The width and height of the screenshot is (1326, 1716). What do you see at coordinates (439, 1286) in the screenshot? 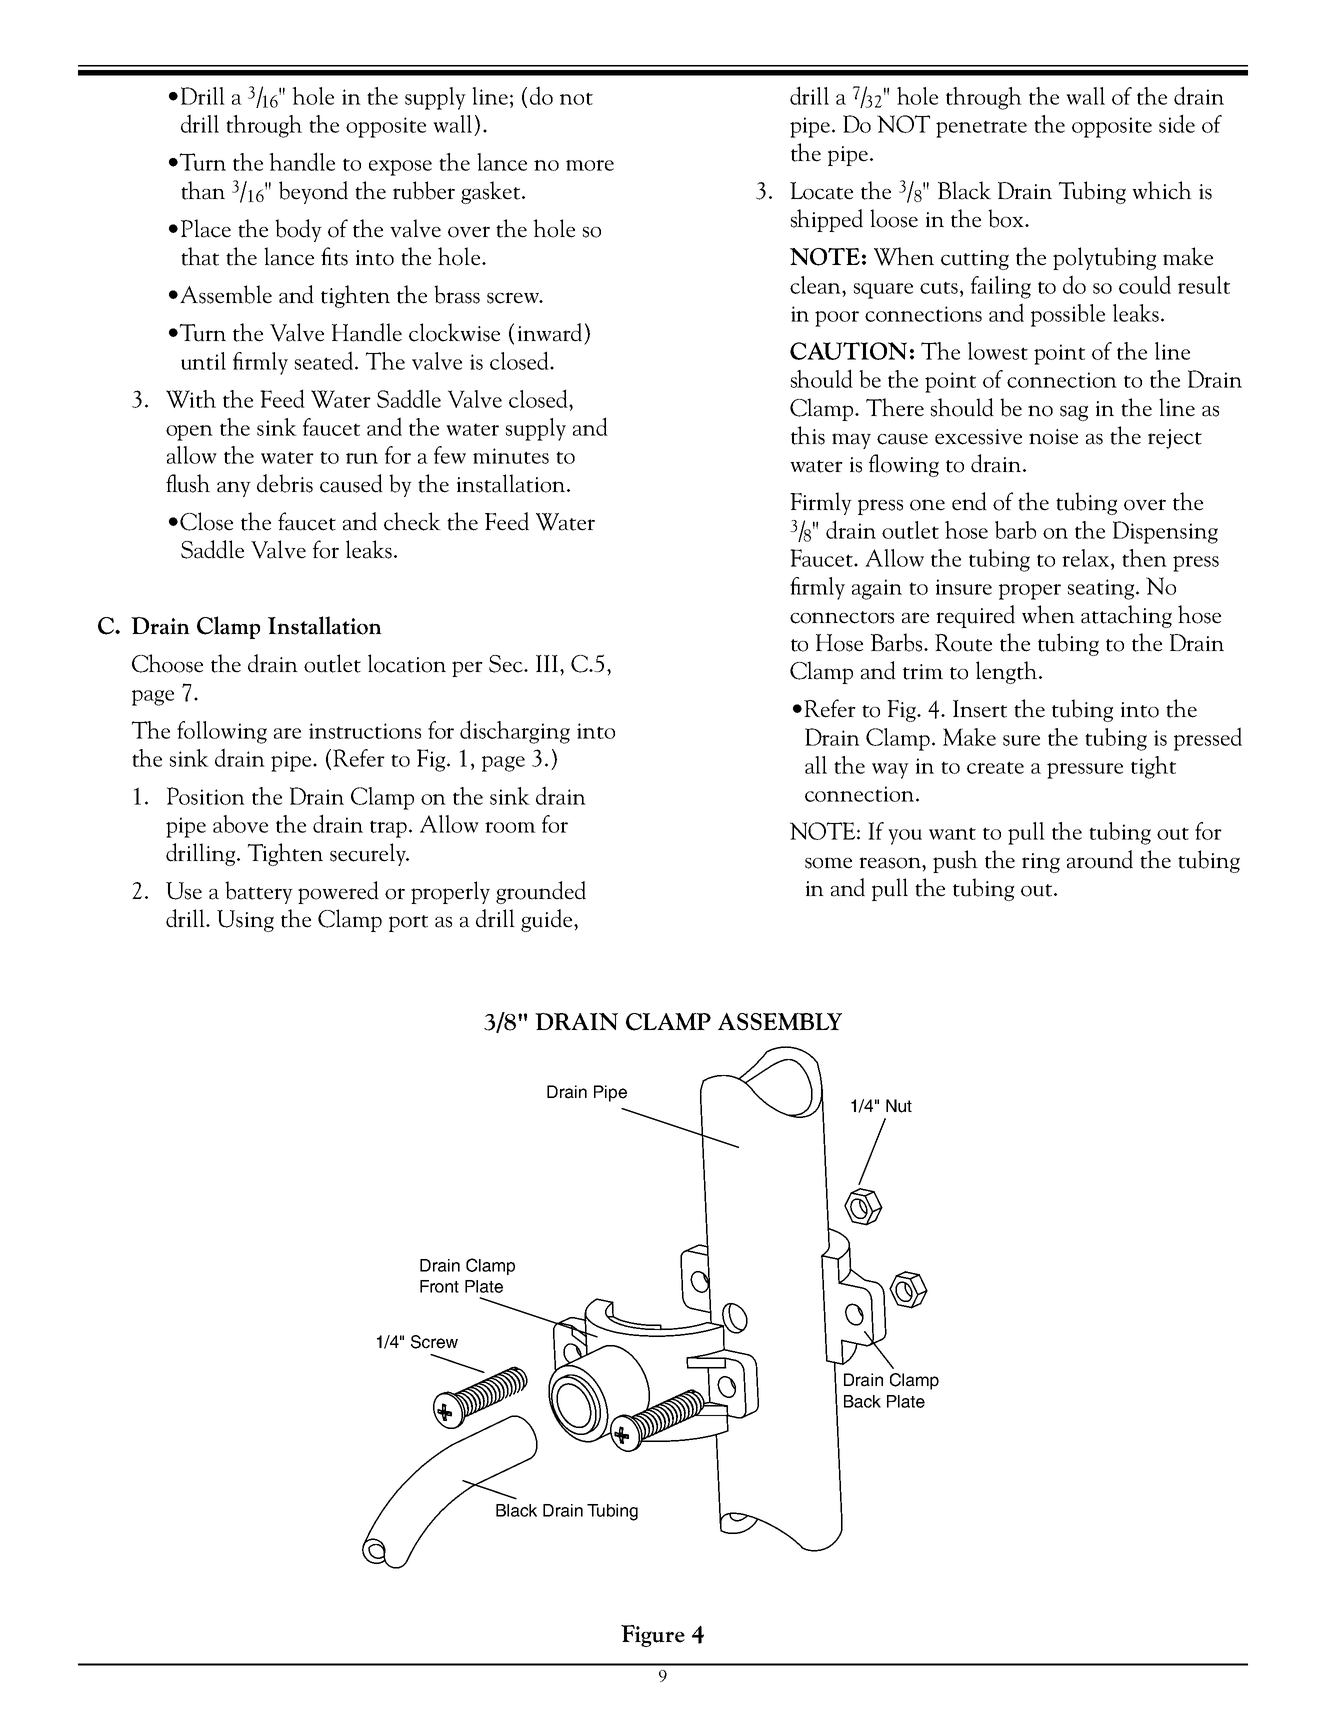
I see `Front` at bounding box center [439, 1286].
